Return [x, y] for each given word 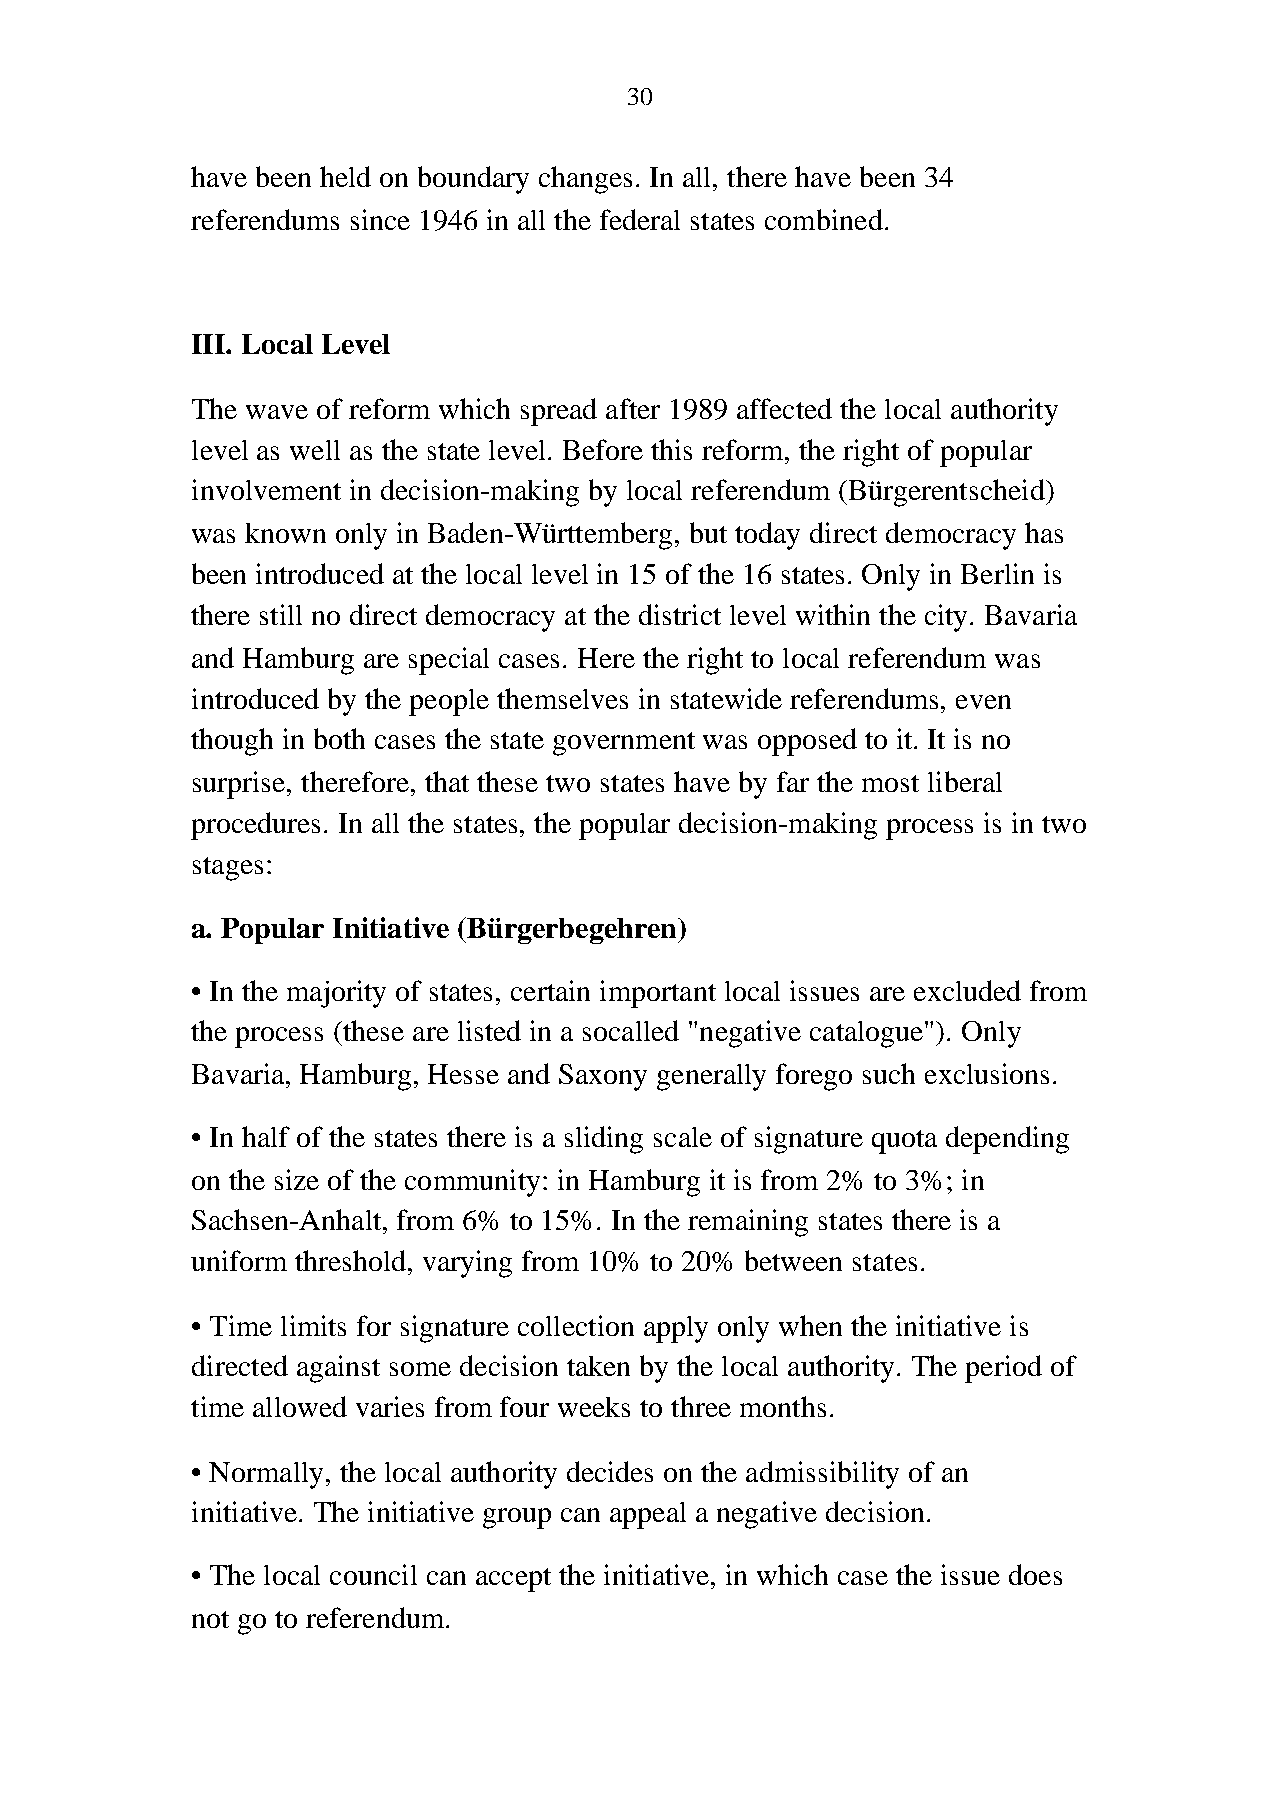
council [373, 1574]
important [658, 994]
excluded [967, 990]
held [345, 176]
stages [228, 869]
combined [824, 219]
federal [640, 219]
